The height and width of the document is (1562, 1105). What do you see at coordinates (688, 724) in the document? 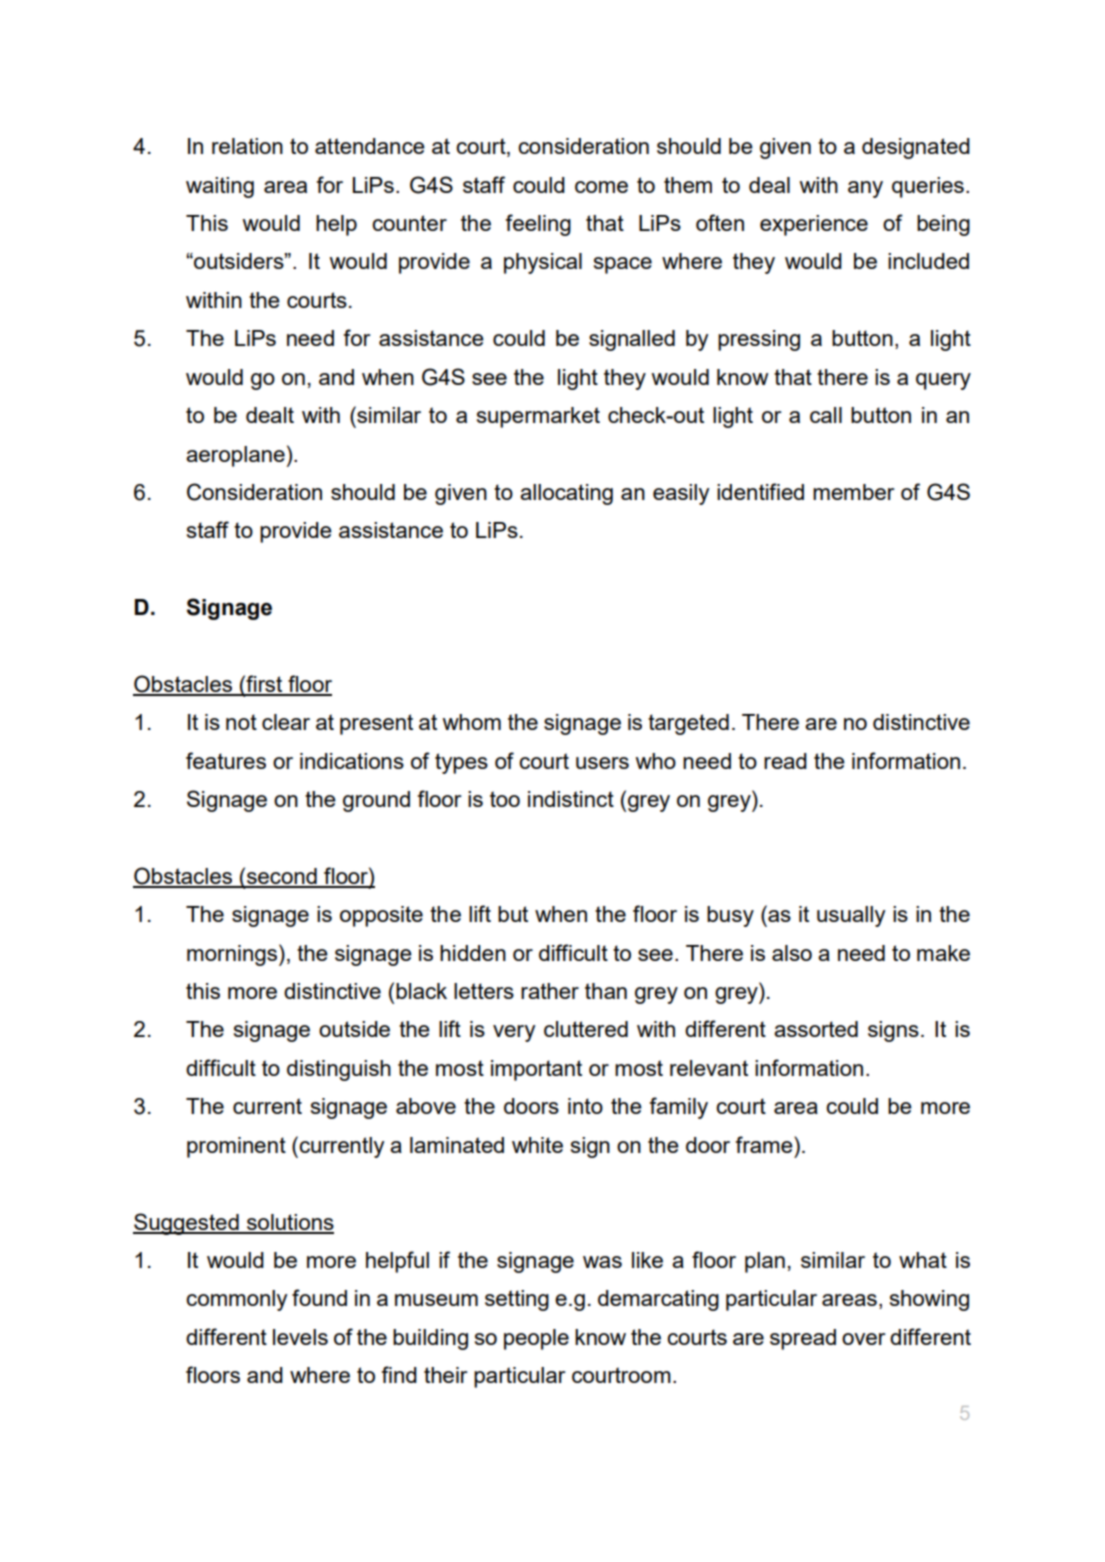
I see `targeted` at bounding box center [688, 724].
